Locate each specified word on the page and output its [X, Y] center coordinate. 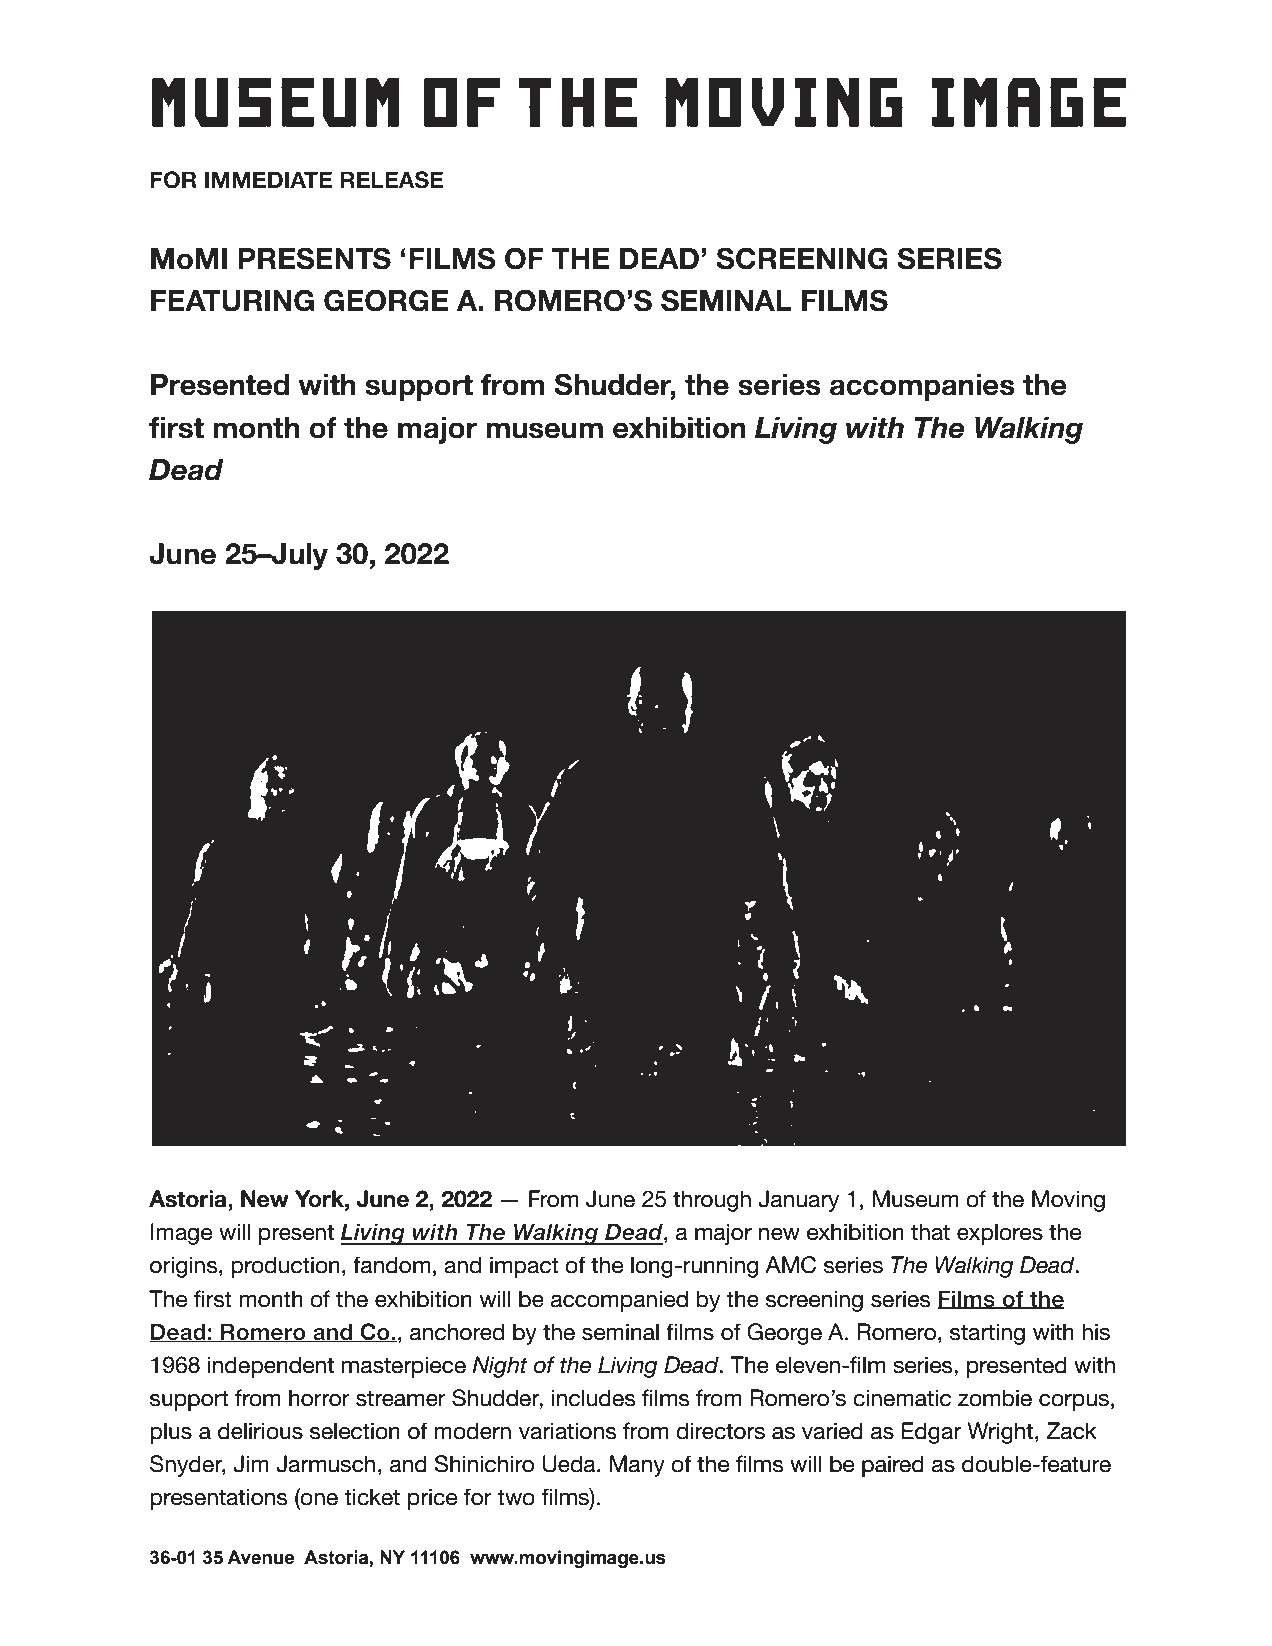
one [318, 1500]
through [712, 1201]
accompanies [922, 387]
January [798, 1201]
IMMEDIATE [268, 179]
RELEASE [391, 180]
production [285, 1267]
